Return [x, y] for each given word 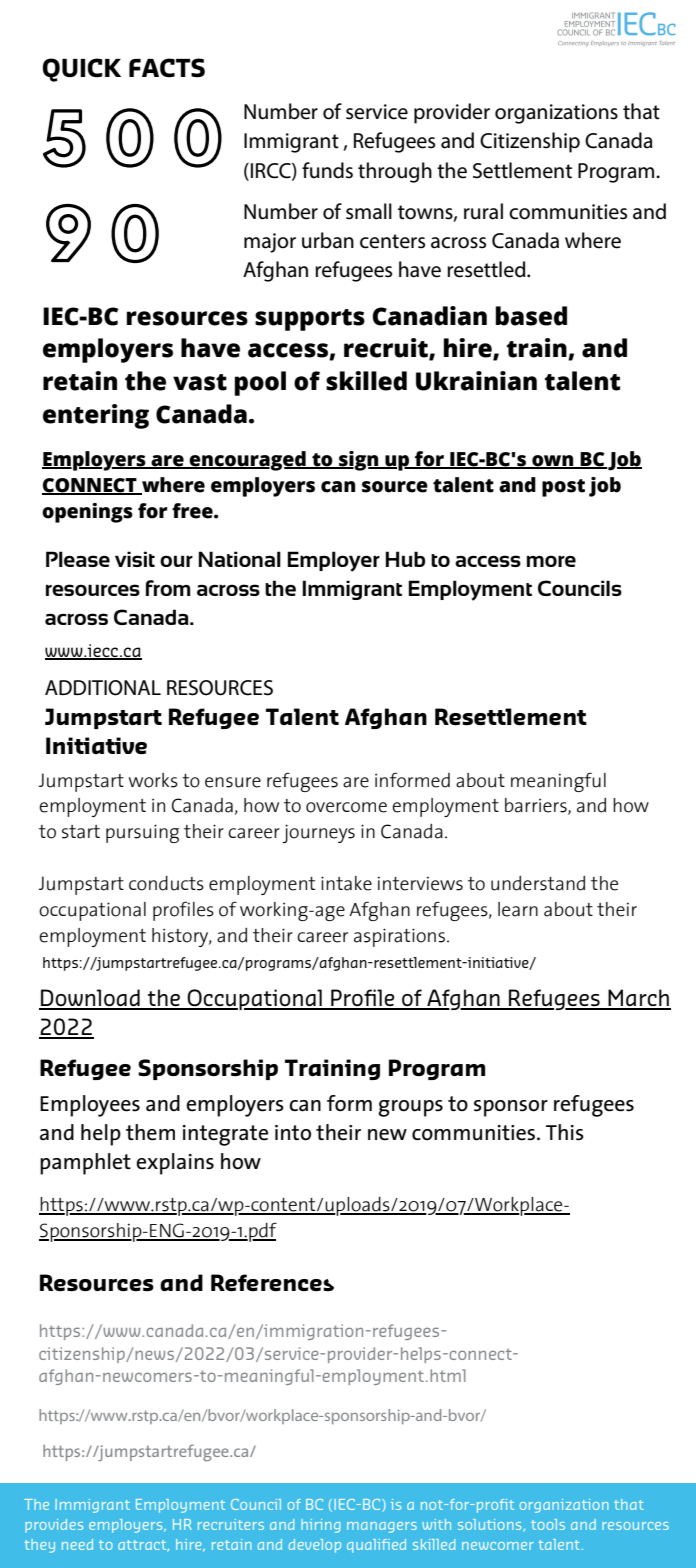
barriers [537, 806]
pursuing [142, 833]
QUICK [82, 70]
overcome [346, 807]
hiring [320, 1526]
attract [143, 1546]
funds [327, 170]
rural [483, 211]
